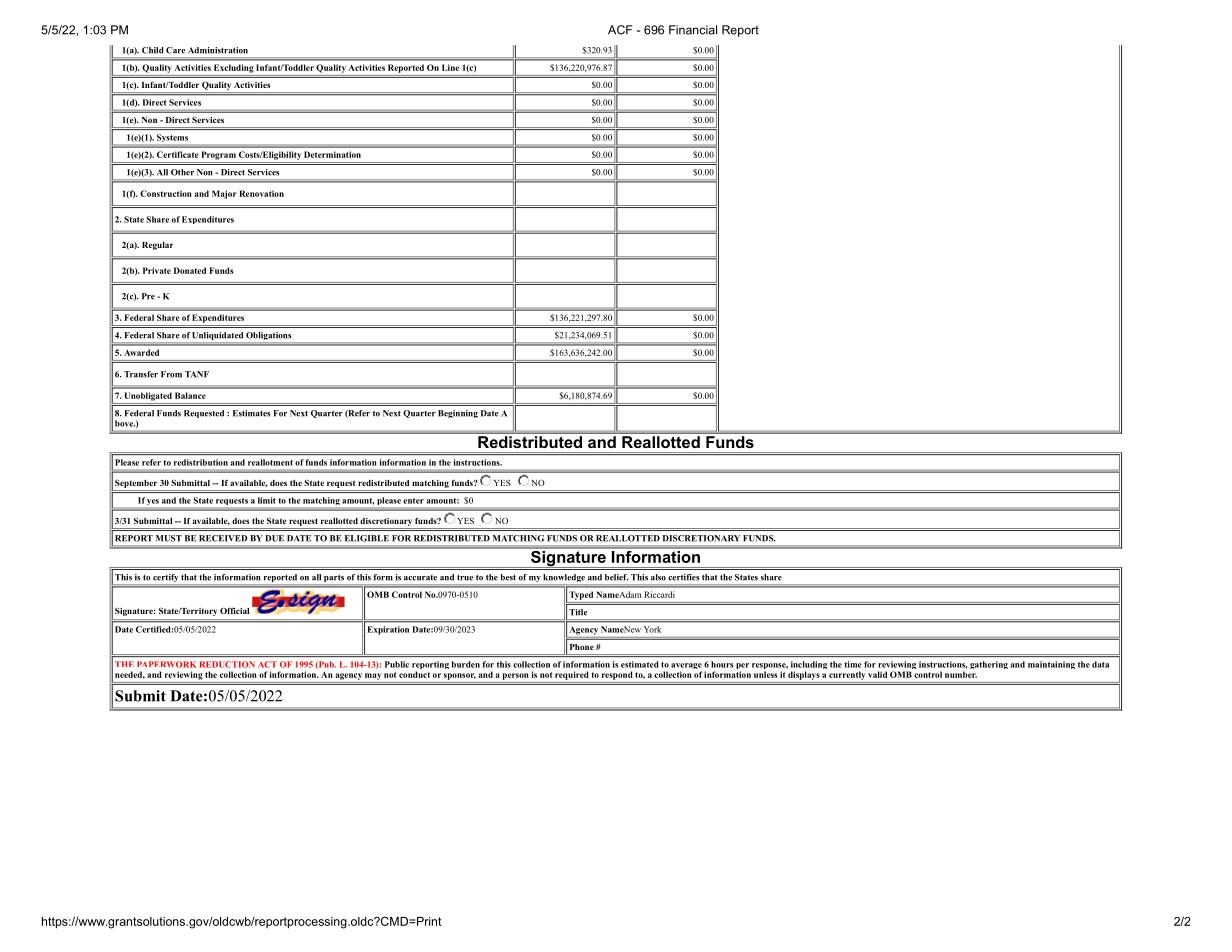 The height and width of the screenshot is (952, 1232). Describe the element at coordinates (640, 664) in the screenshot. I see `estimated` at that location.
